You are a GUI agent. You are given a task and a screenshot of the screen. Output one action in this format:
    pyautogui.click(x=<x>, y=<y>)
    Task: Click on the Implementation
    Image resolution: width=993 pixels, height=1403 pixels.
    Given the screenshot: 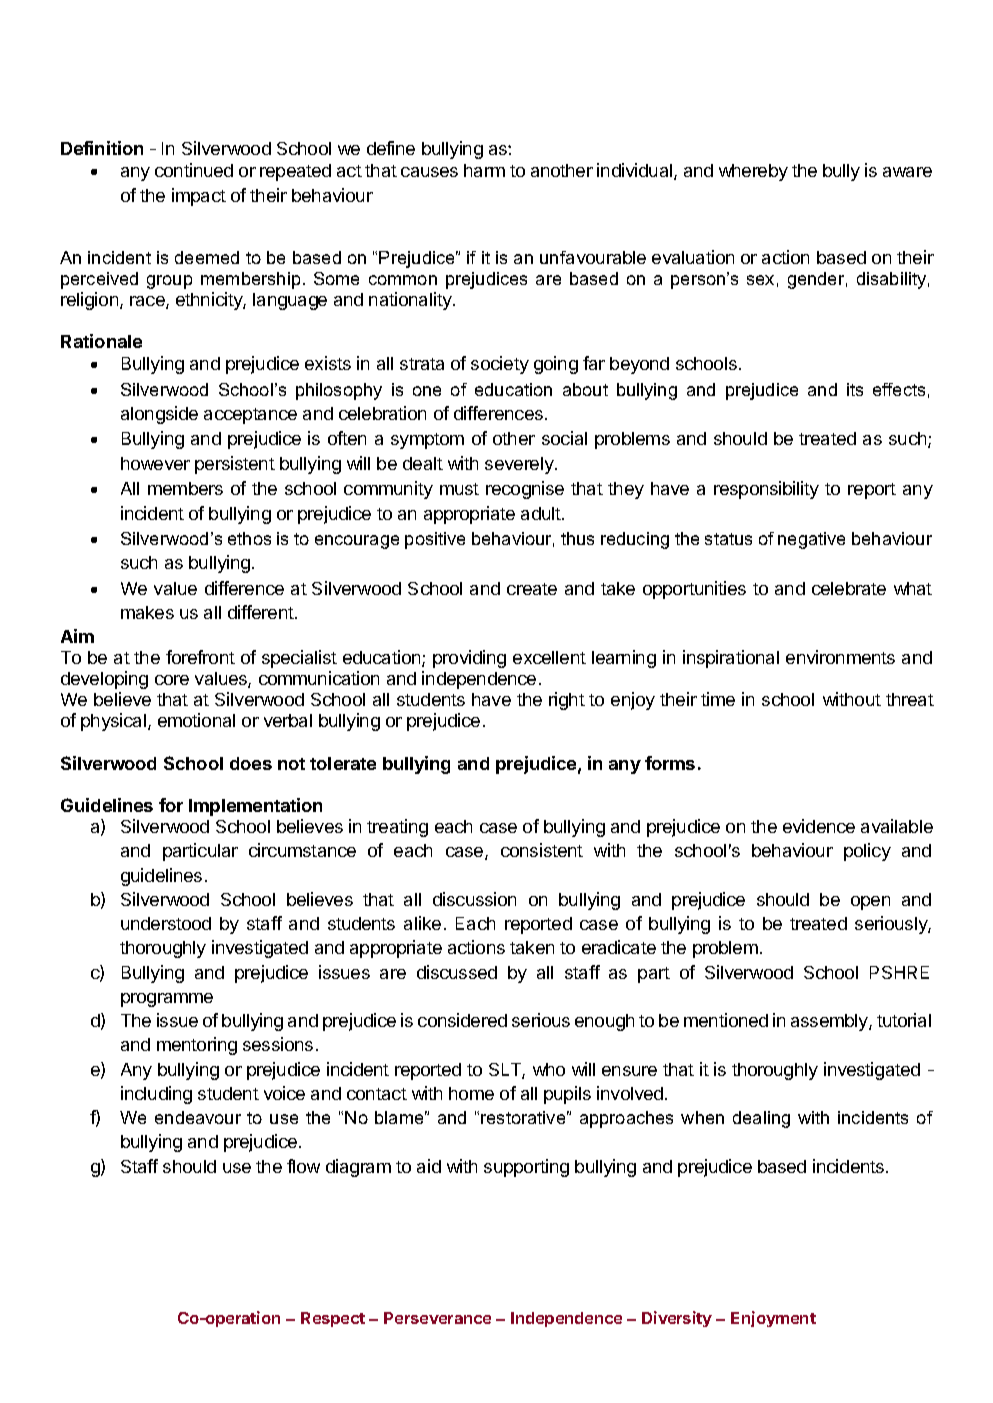 What is the action you would take?
    pyautogui.click(x=255, y=807)
